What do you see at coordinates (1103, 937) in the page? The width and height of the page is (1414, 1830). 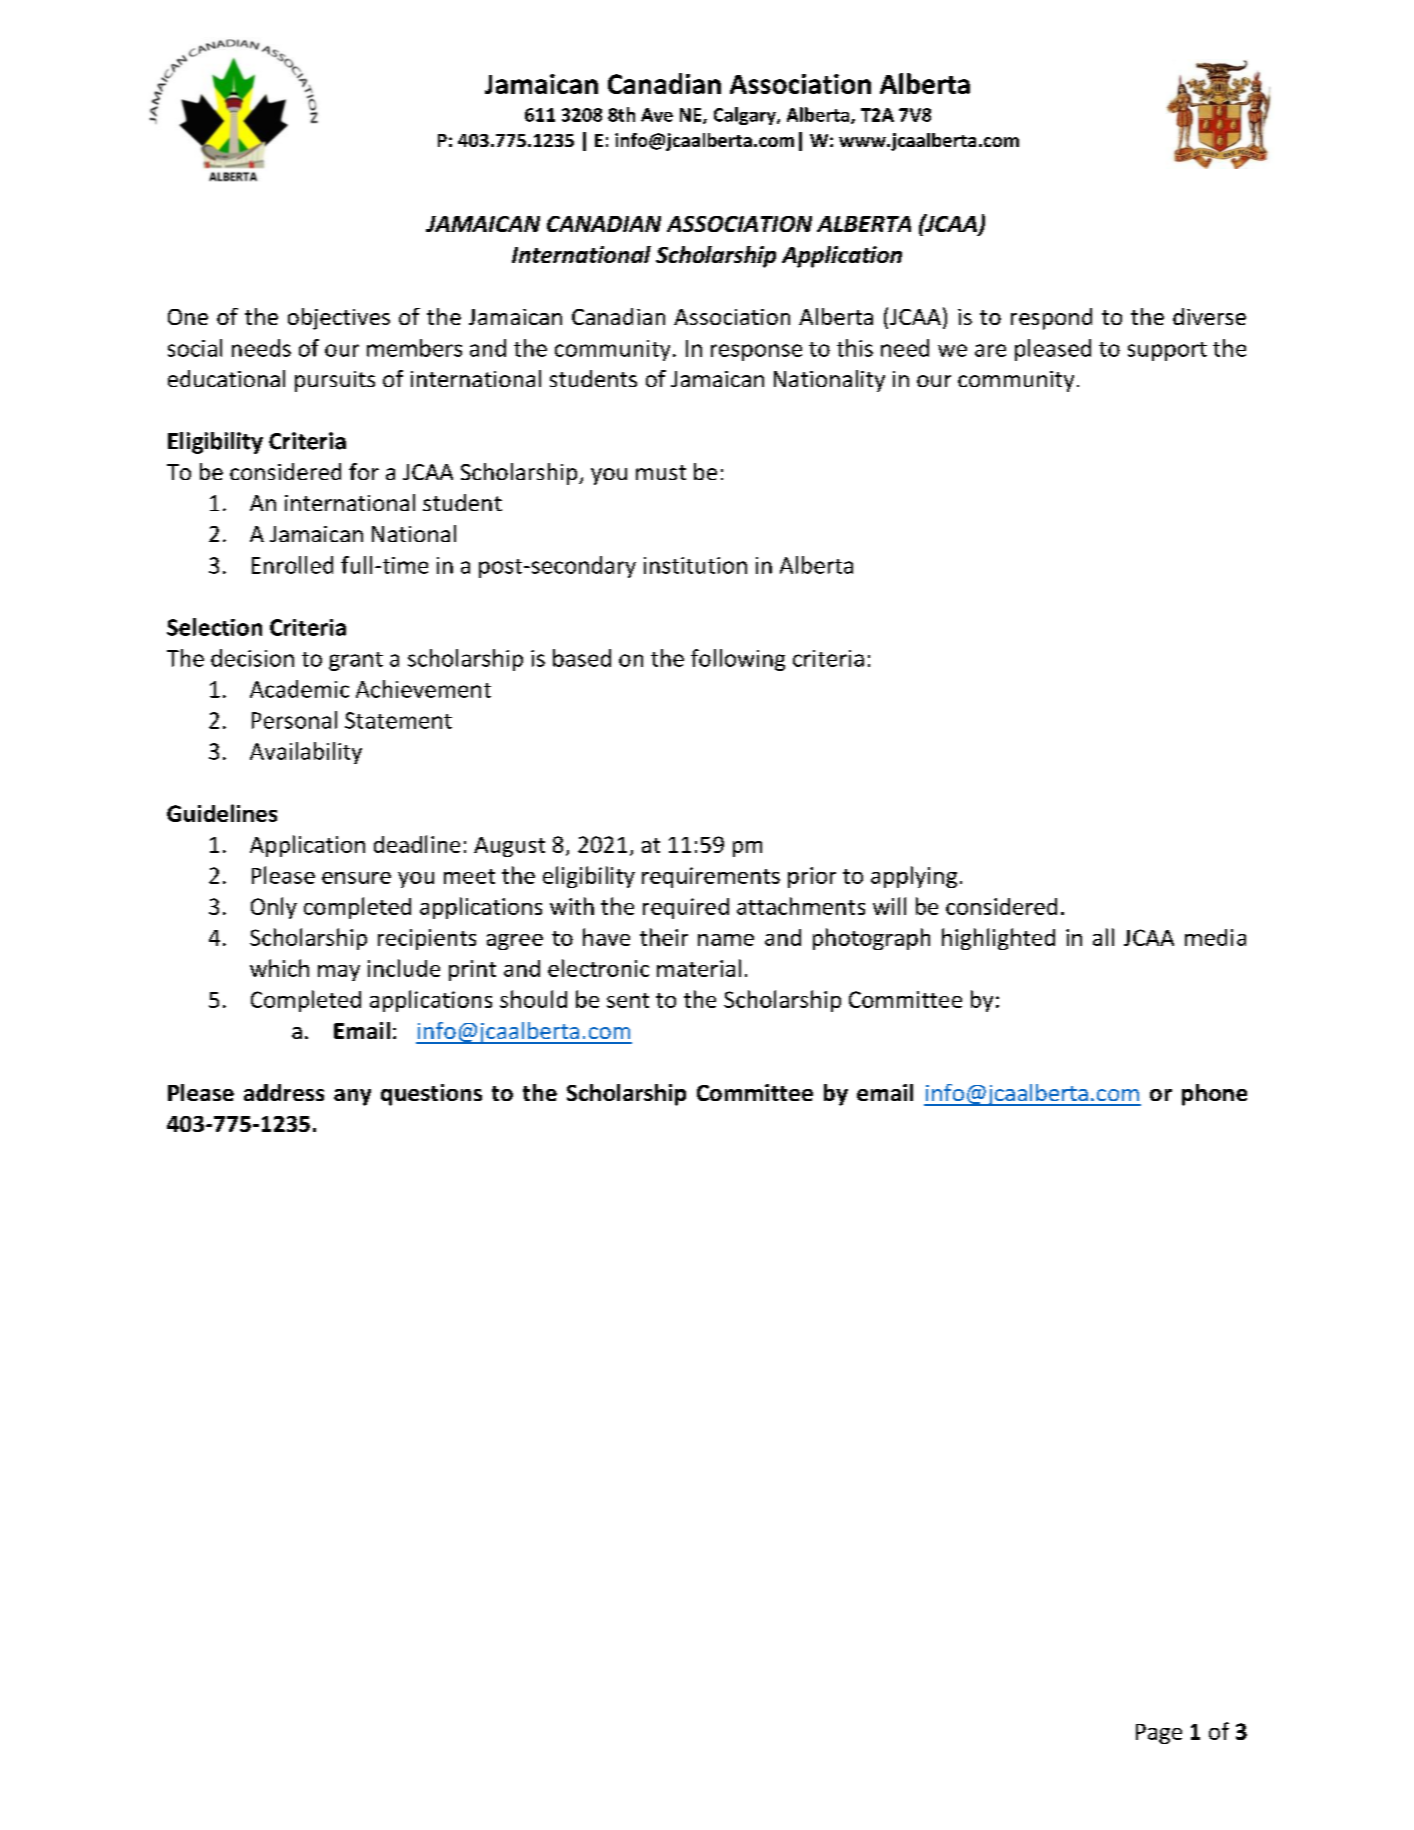 I see `all` at bounding box center [1103, 937].
